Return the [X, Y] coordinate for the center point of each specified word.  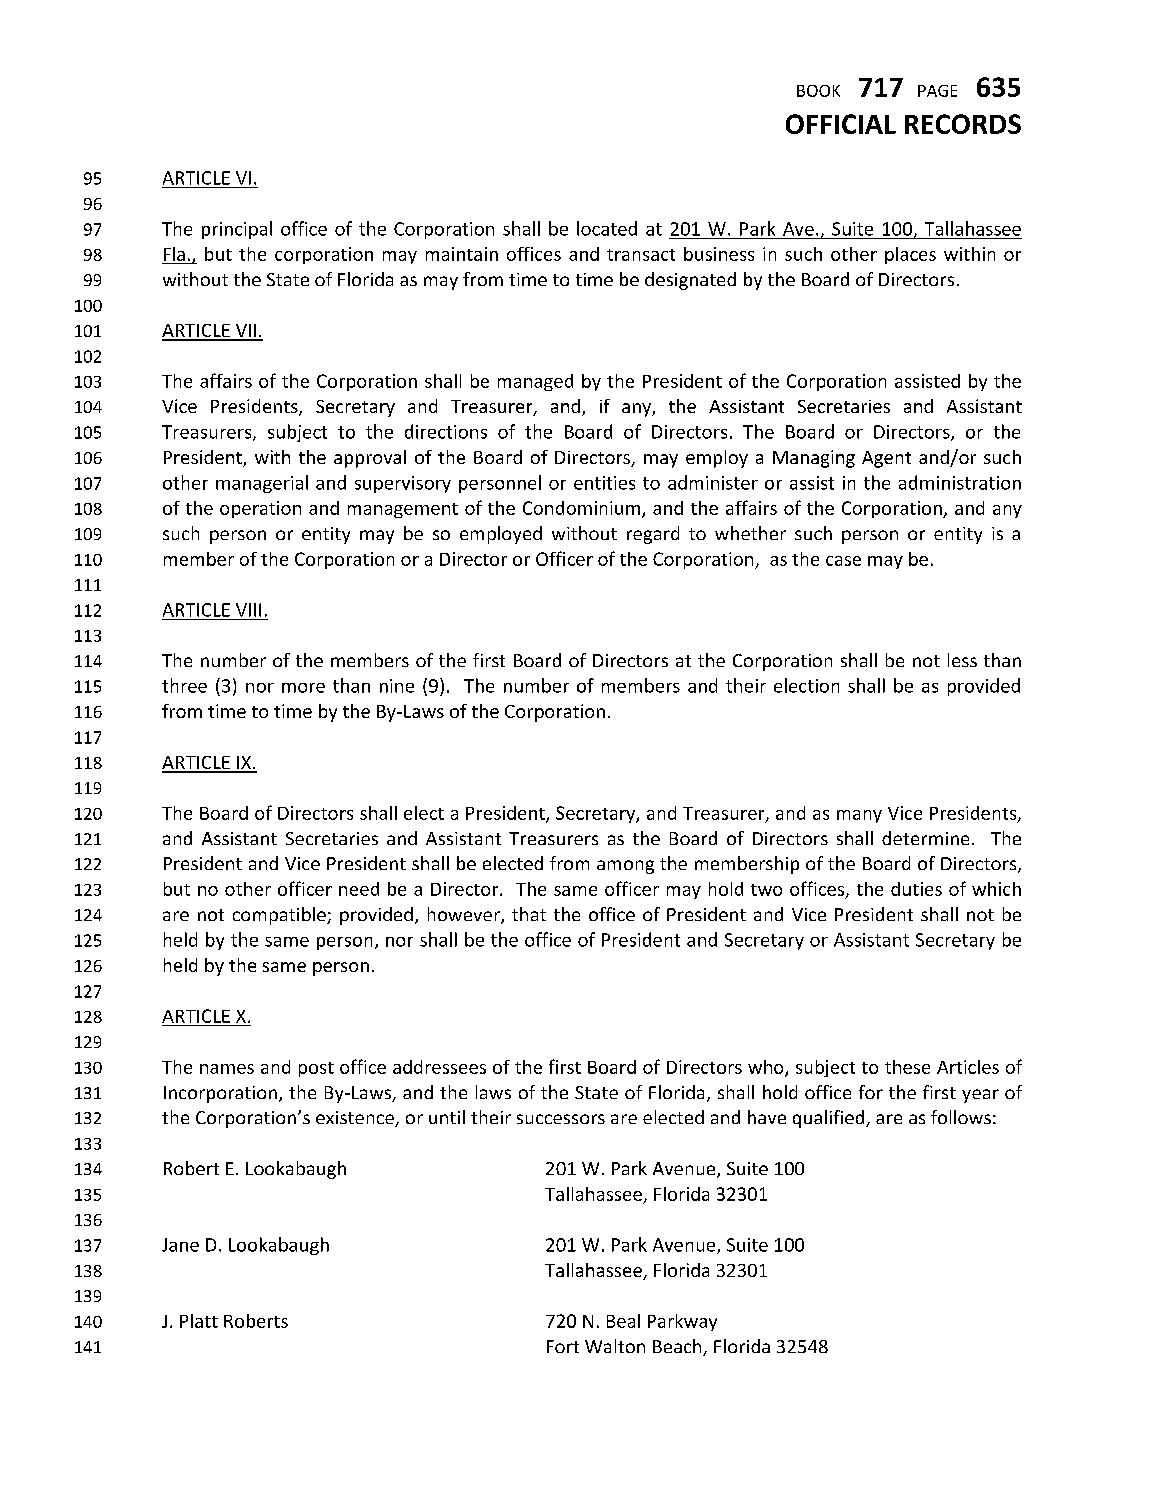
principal [237, 230]
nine [397, 686]
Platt [199, 1321]
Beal [623, 1321]
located [607, 228]
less [962, 660]
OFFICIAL [841, 124]
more [303, 688]
